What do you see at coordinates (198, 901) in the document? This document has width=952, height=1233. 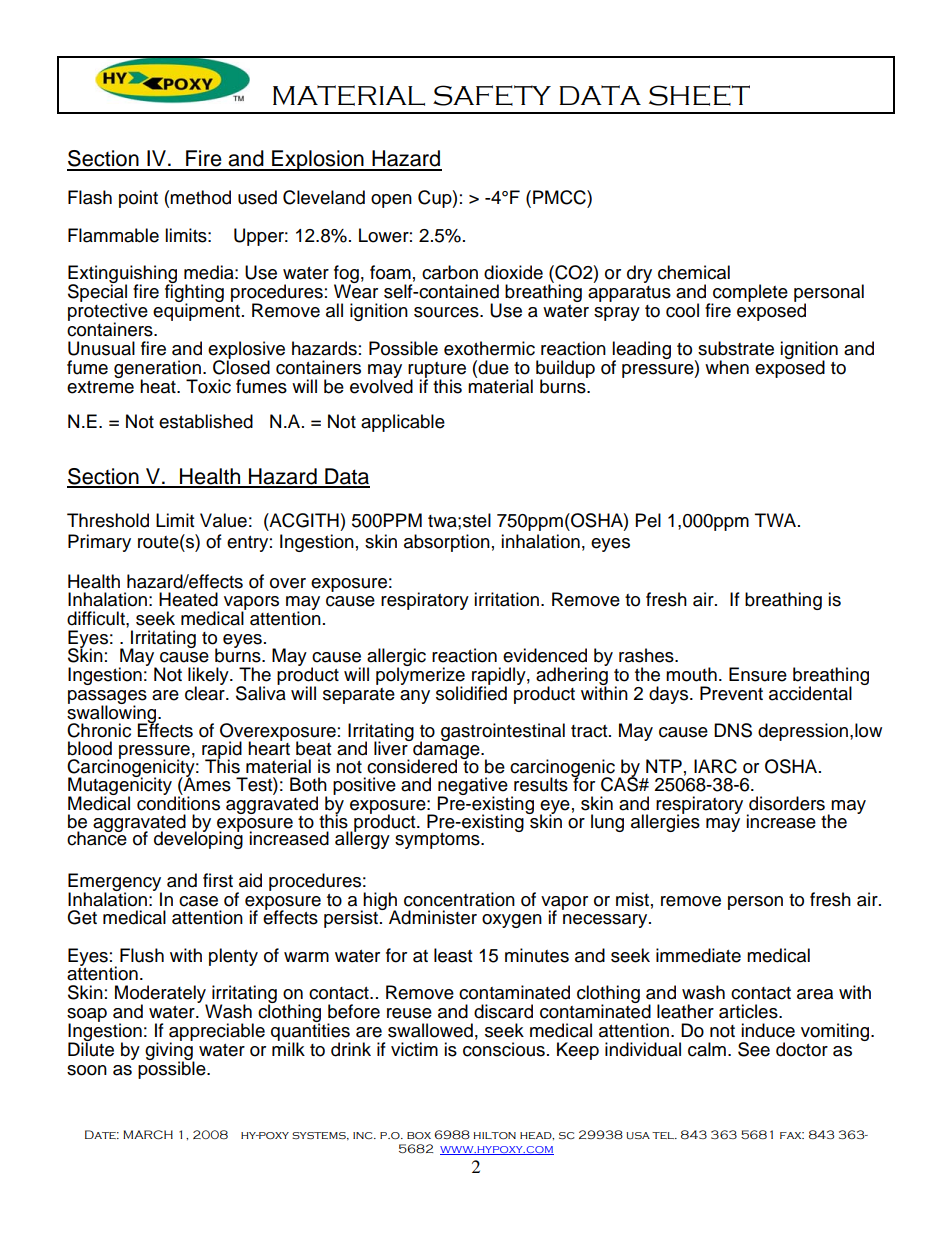 I see `case` at bounding box center [198, 901].
